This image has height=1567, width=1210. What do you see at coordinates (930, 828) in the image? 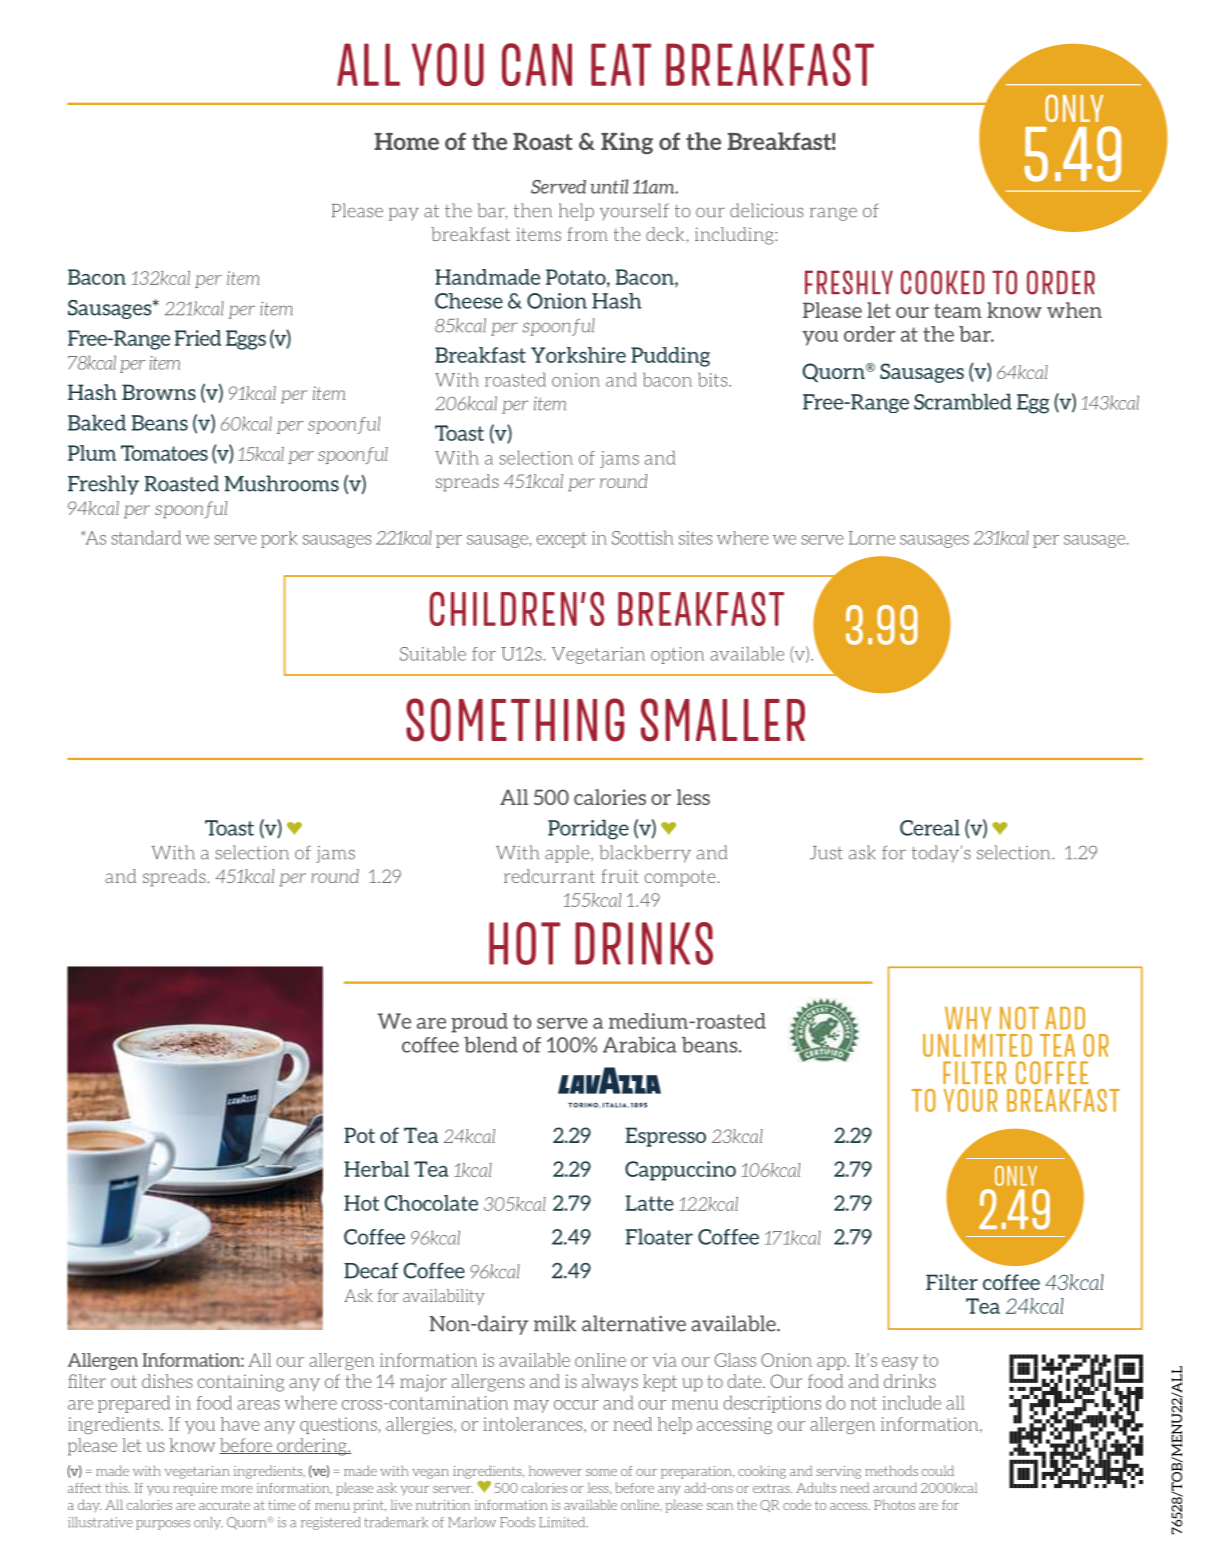
I see `Cereal` at bounding box center [930, 828].
